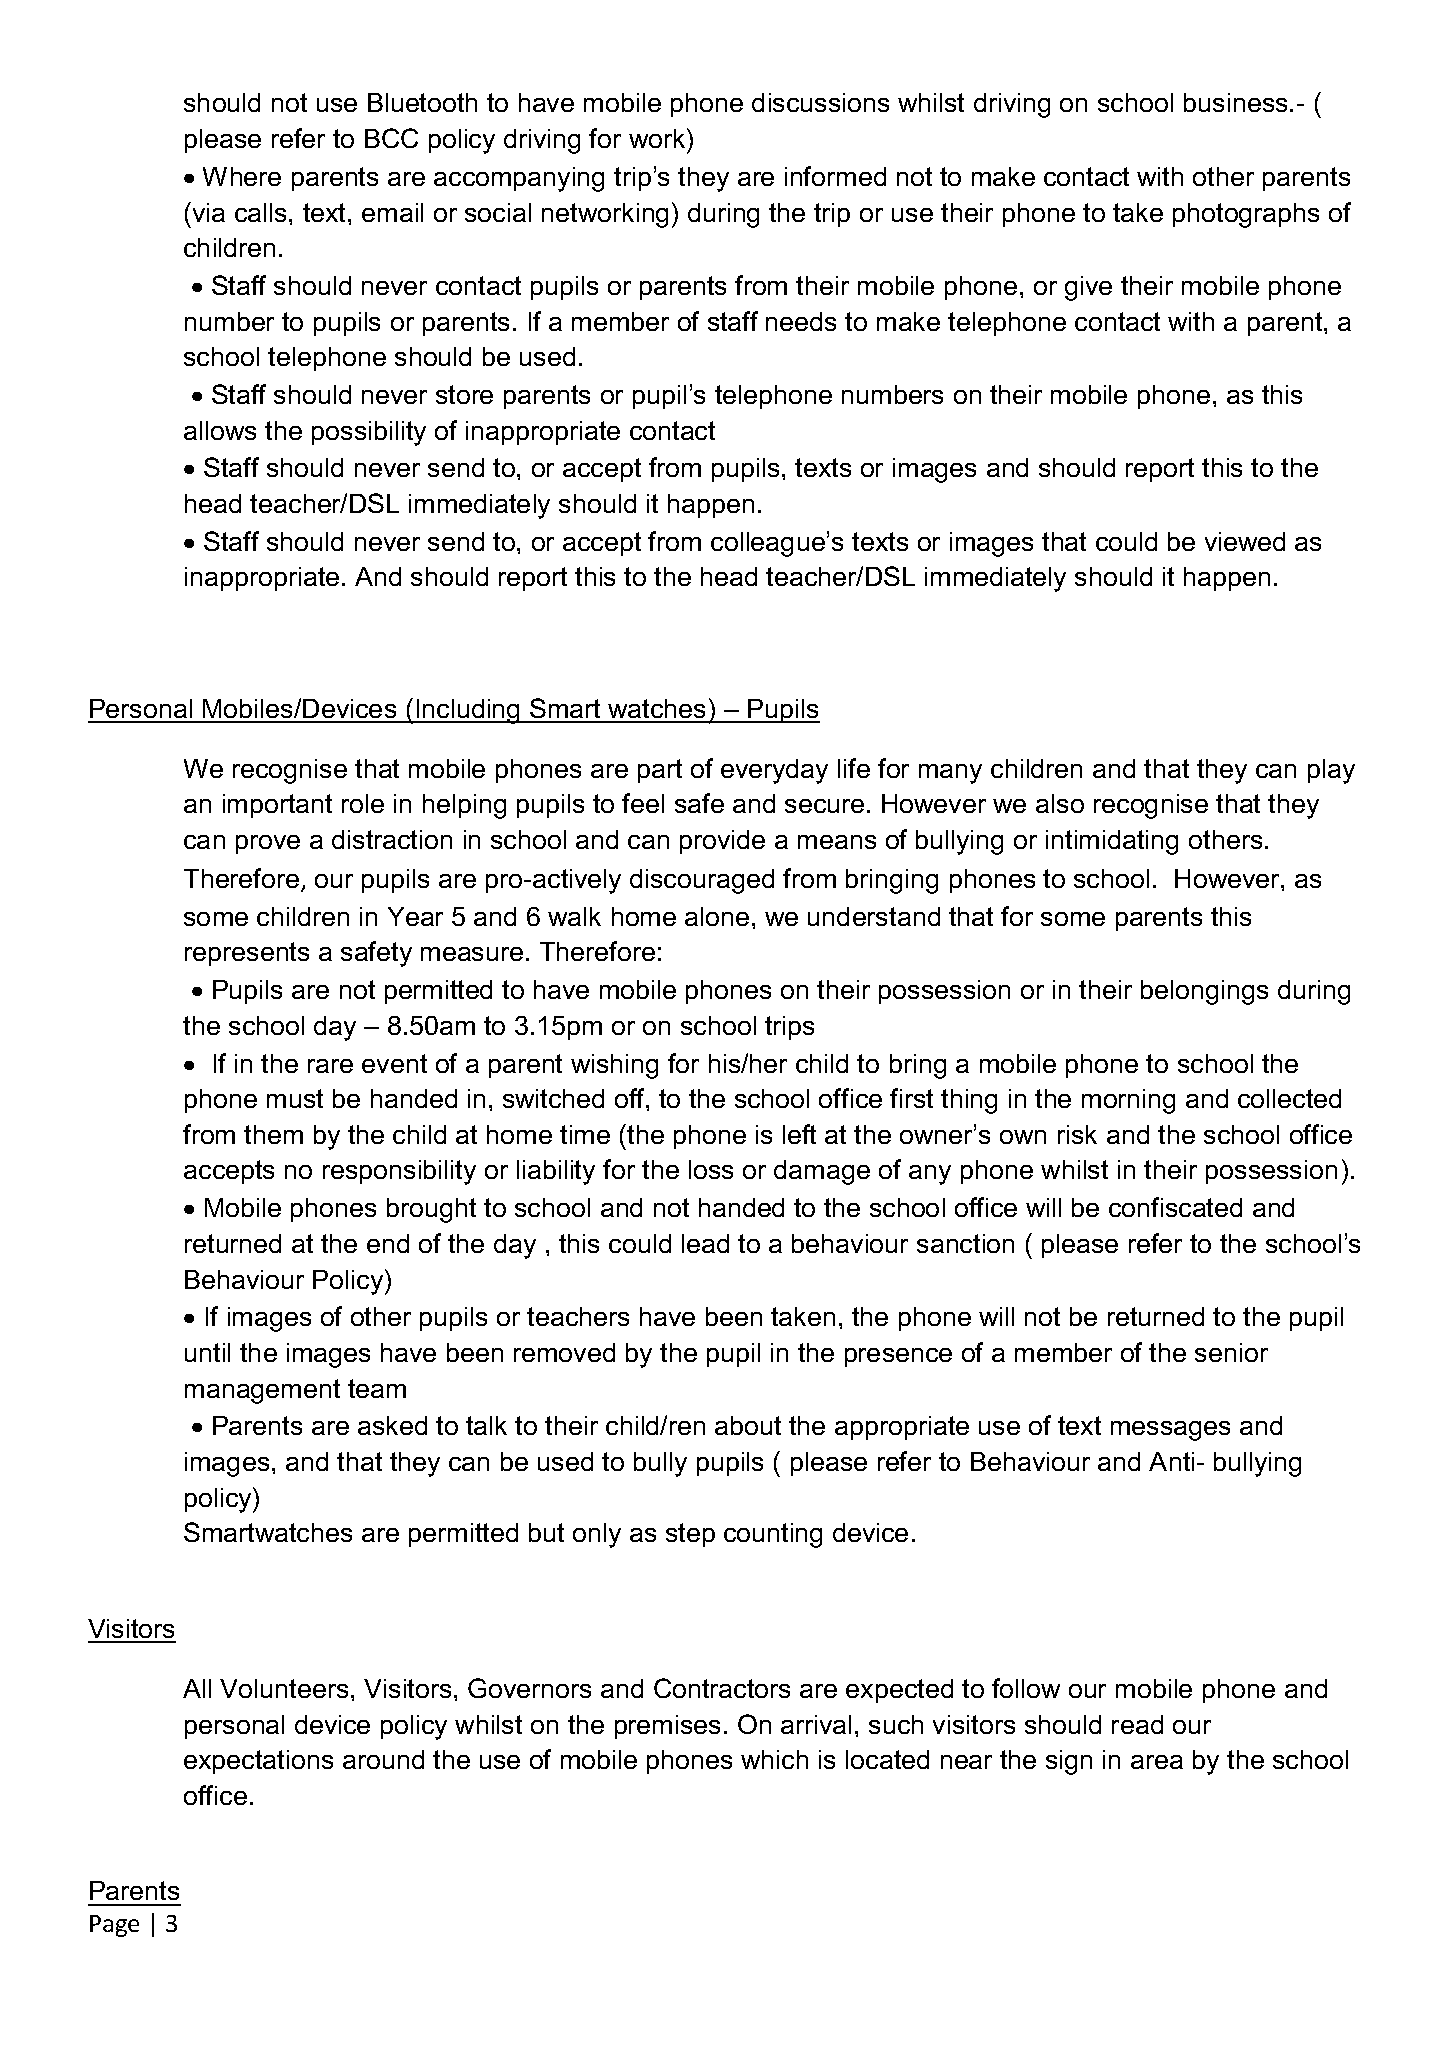 This screenshot has width=1456, height=2059. What do you see at coordinates (835, 176) in the screenshot?
I see `informed` at bounding box center [835, 176].
